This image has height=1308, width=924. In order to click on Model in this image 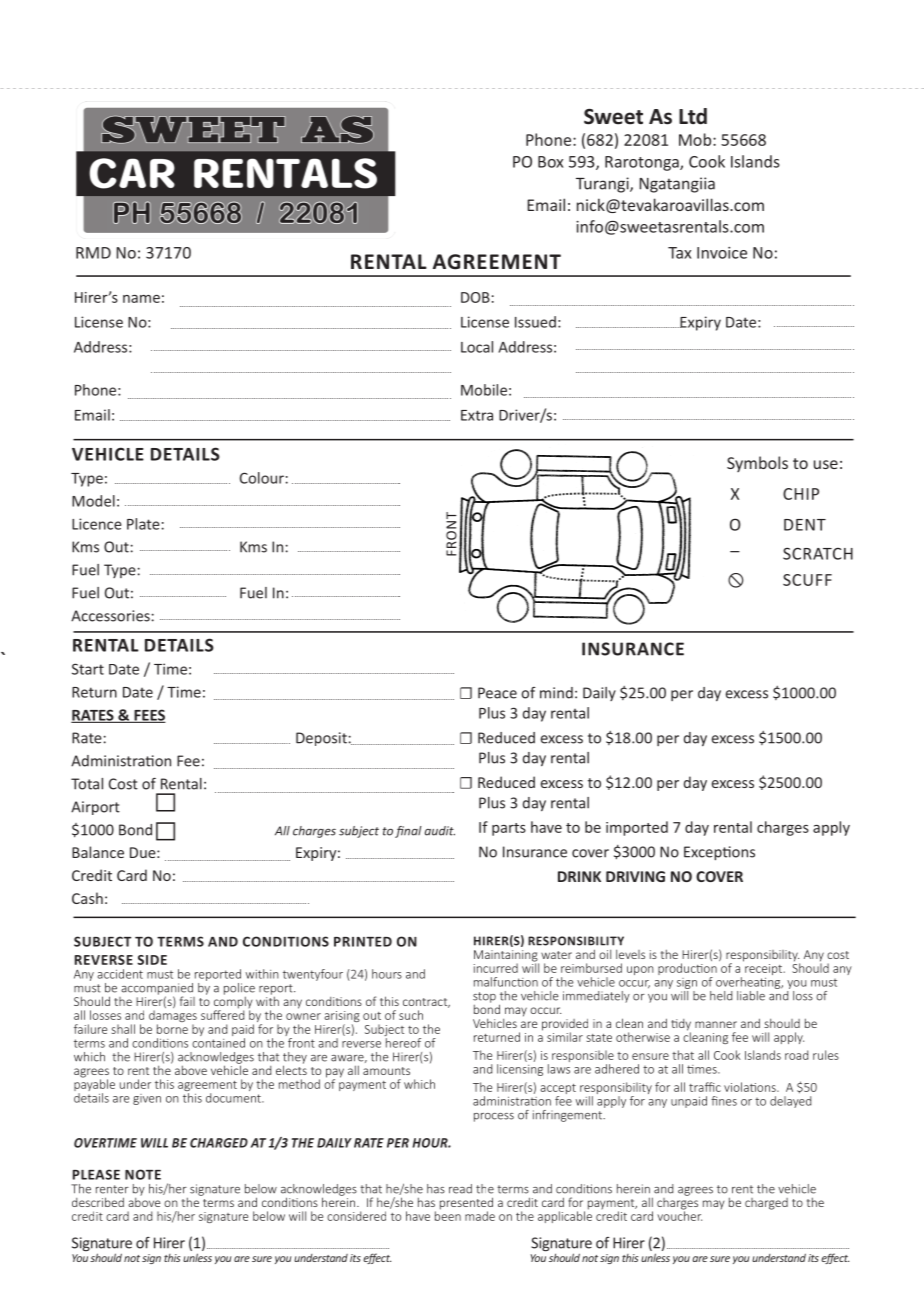, I will do `click(93, 501)`.
